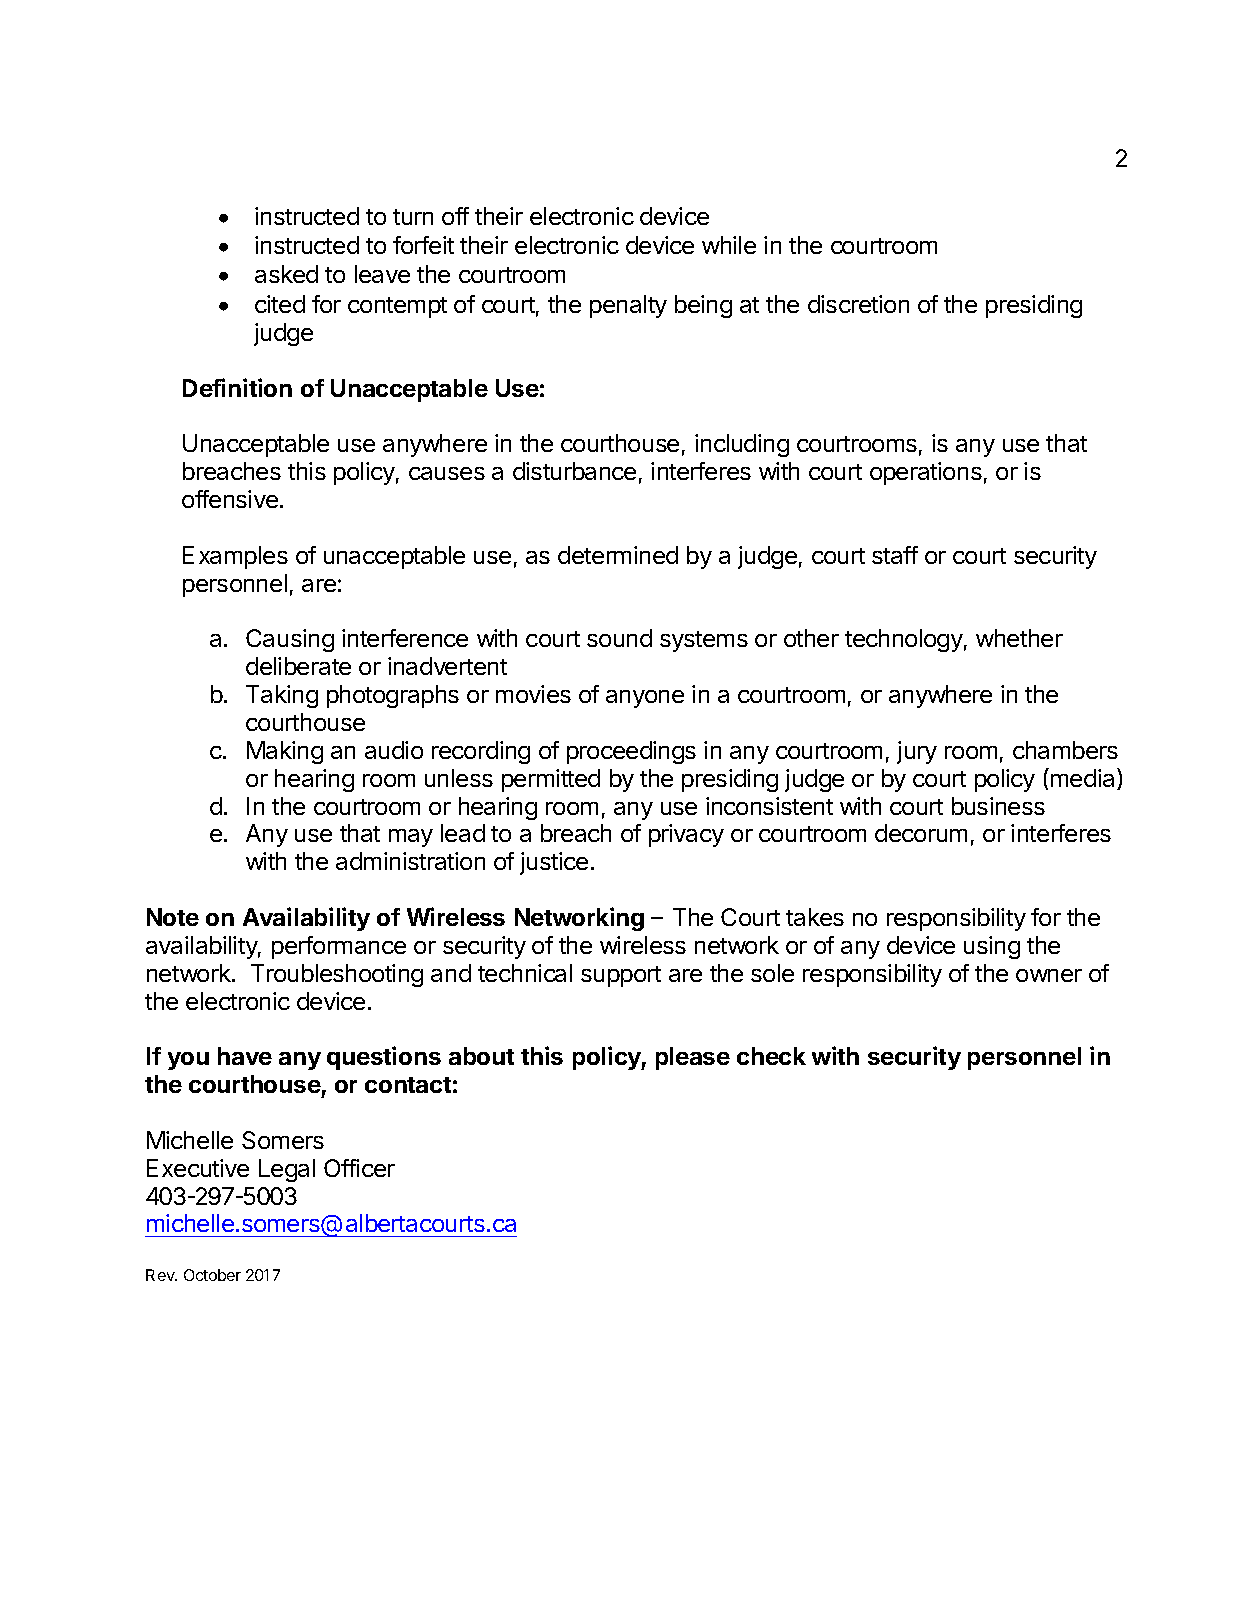  What do you see at coordinates (771, 1056) in the document?
I see `check` at bounding box center [771, 1056].
